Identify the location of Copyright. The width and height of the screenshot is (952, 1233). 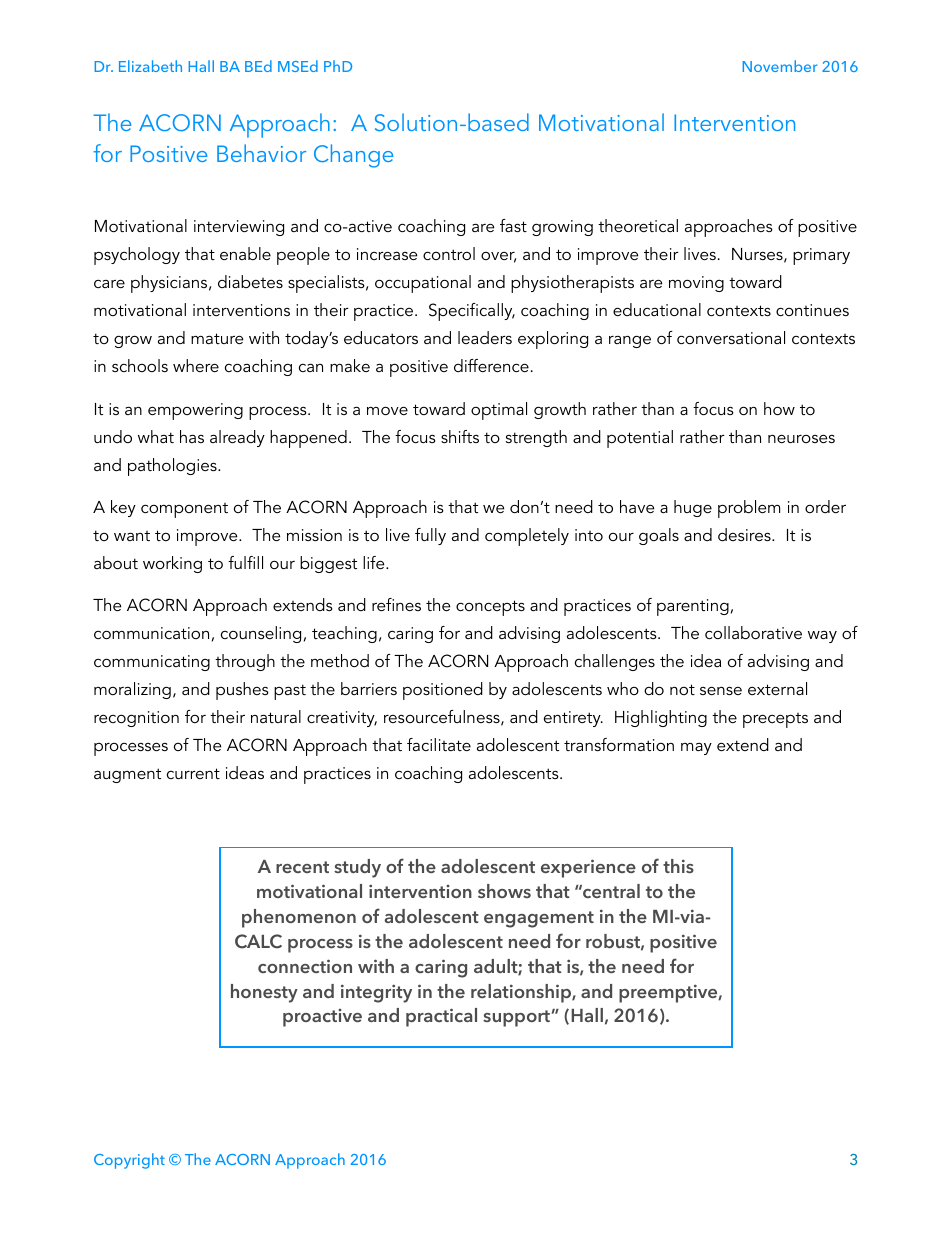
(129, 1161).
